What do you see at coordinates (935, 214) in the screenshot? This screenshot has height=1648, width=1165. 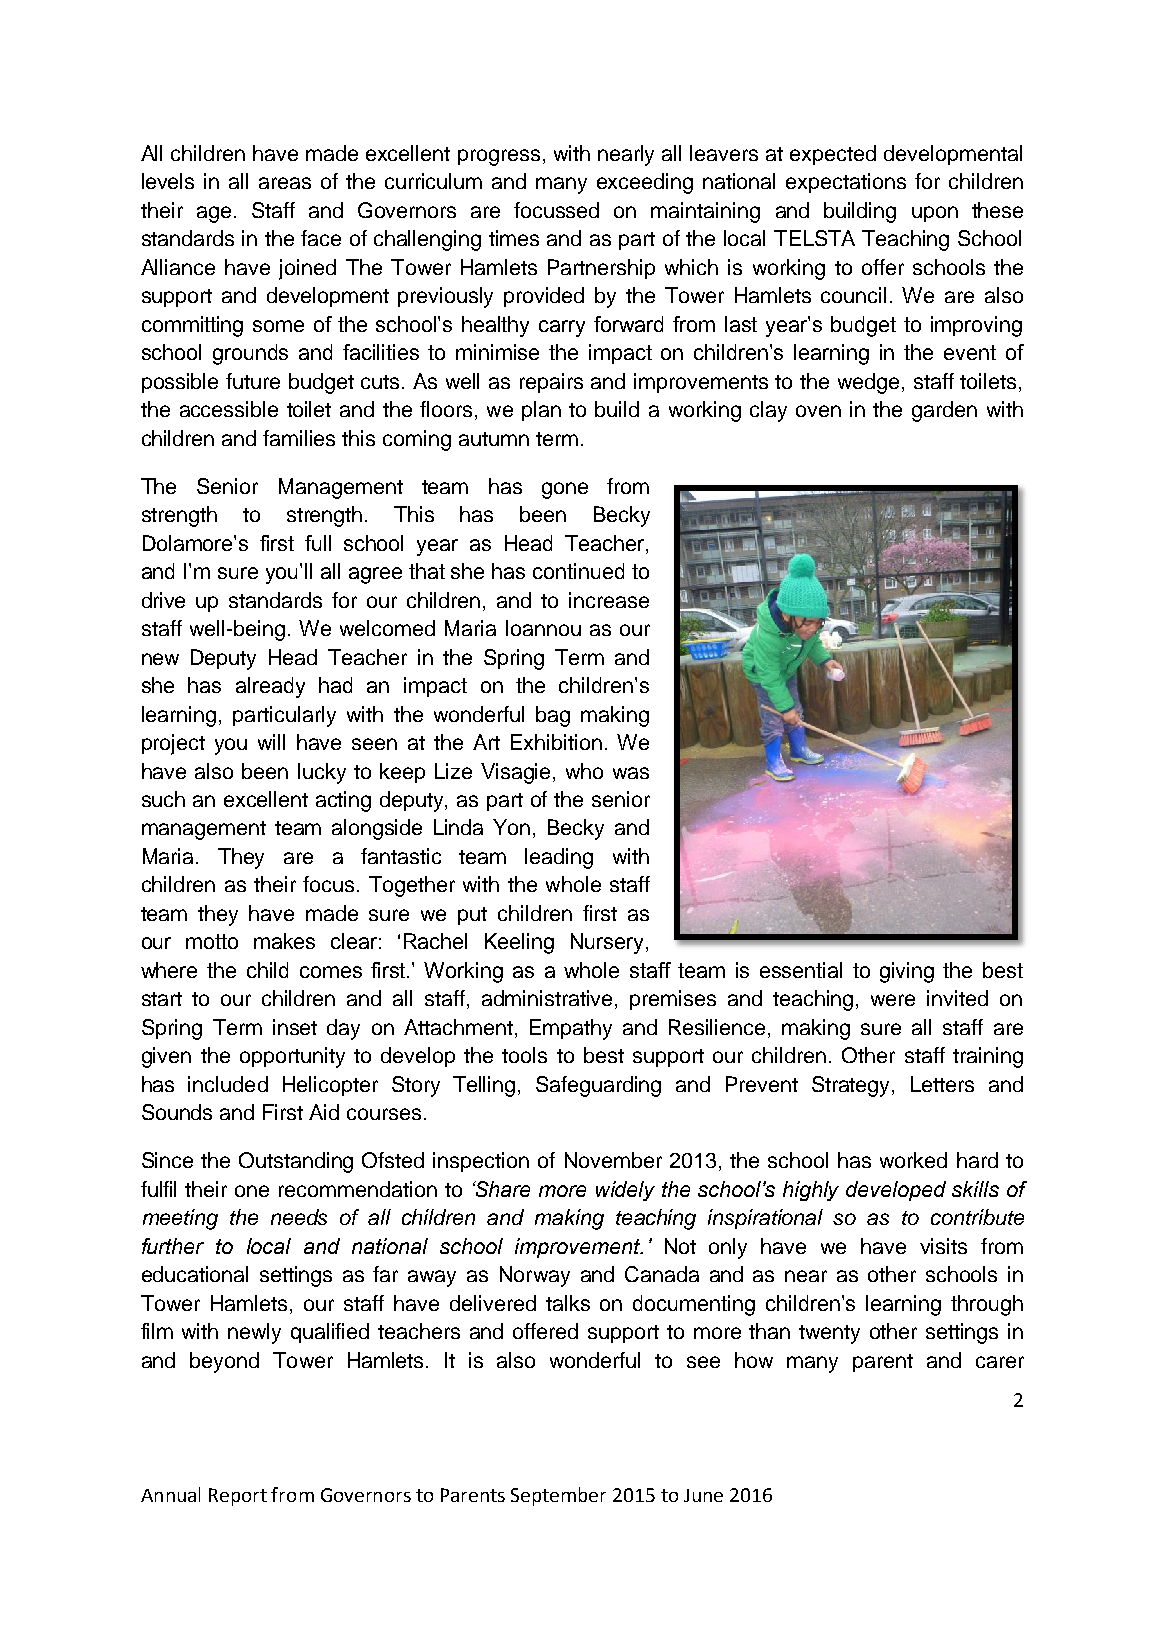 I see `upon` at bounding box center [935, 214].
